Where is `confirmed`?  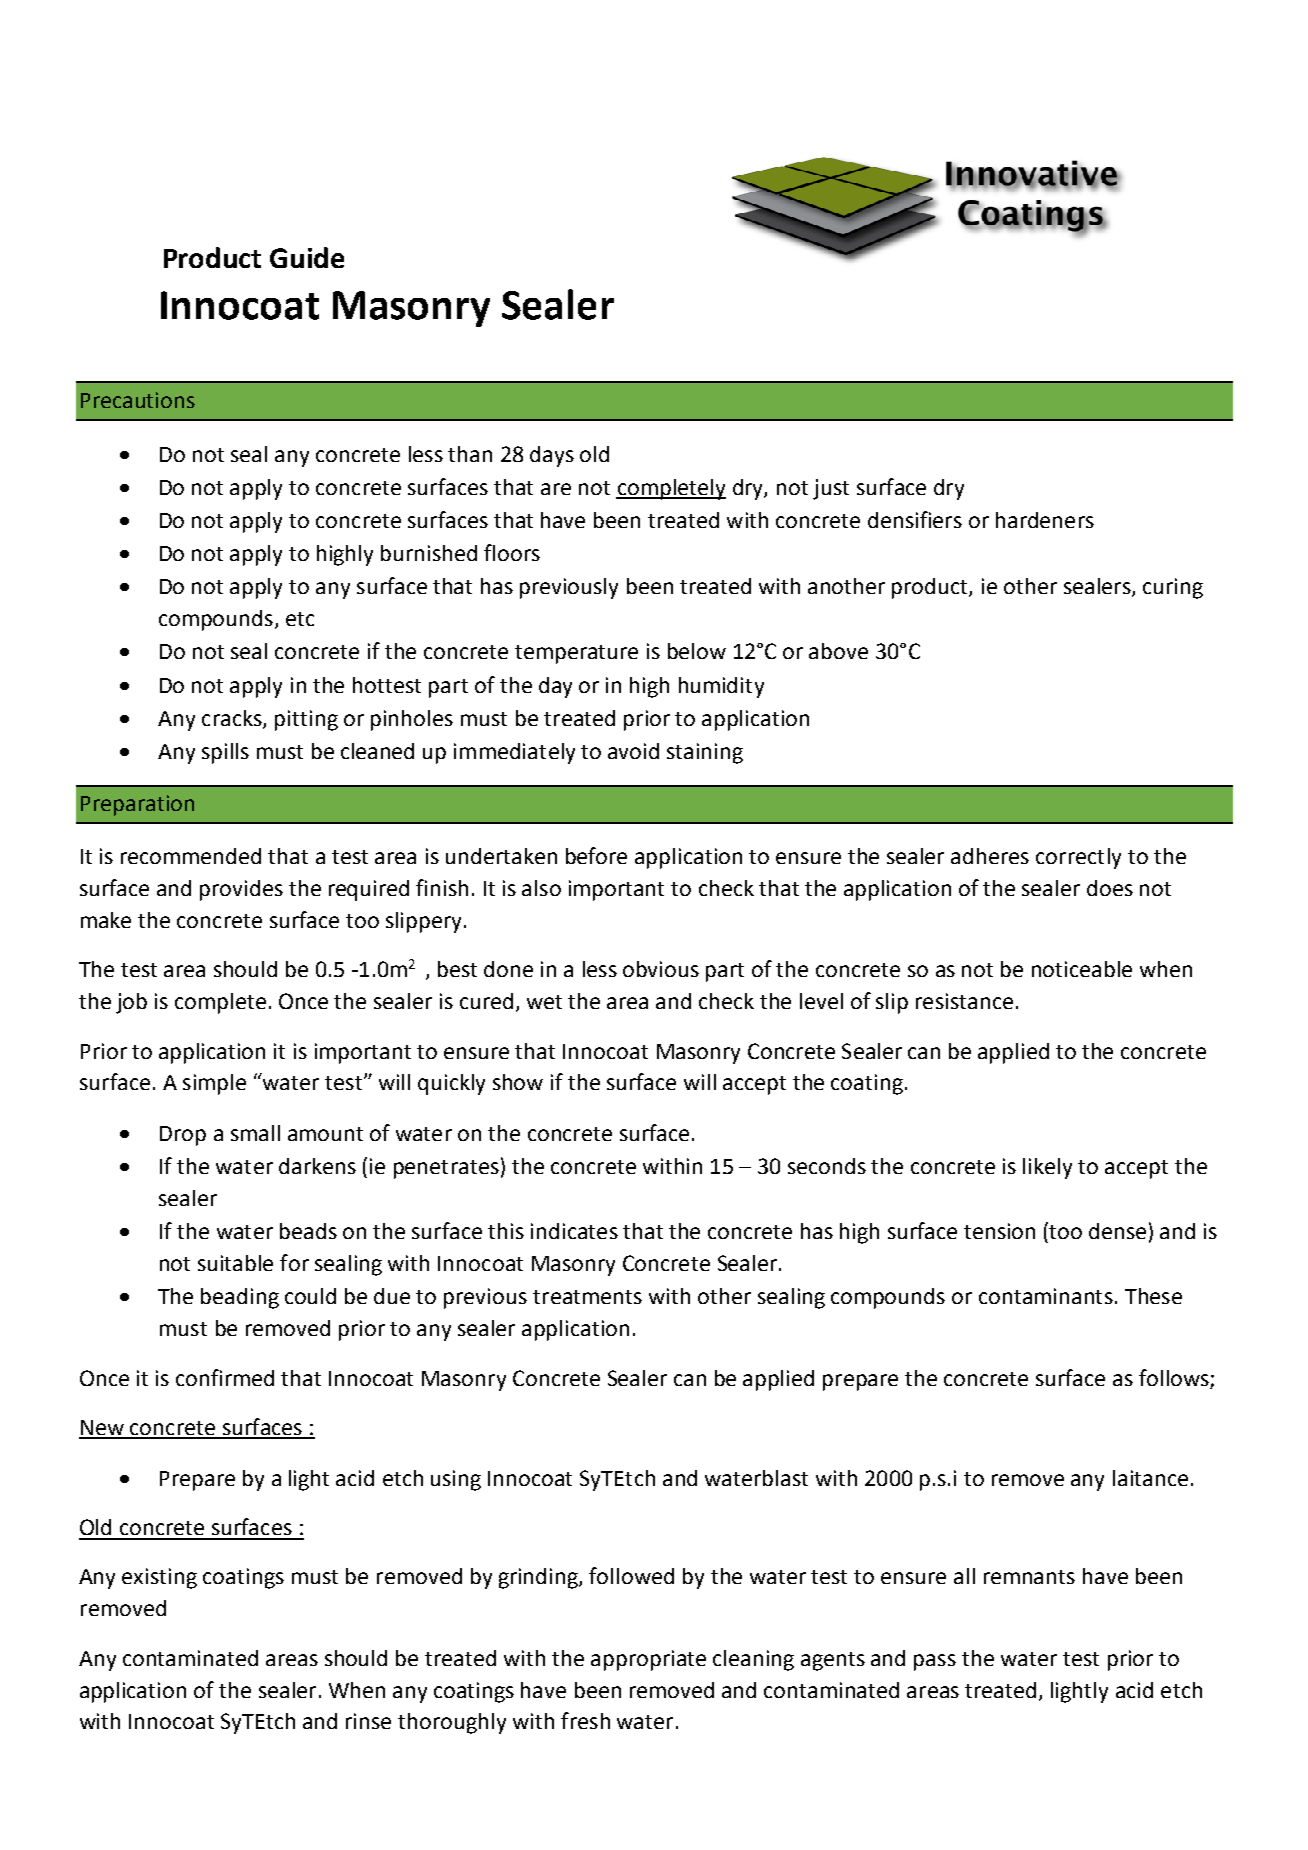
confirmed is located at coordinates (225, 1377).
